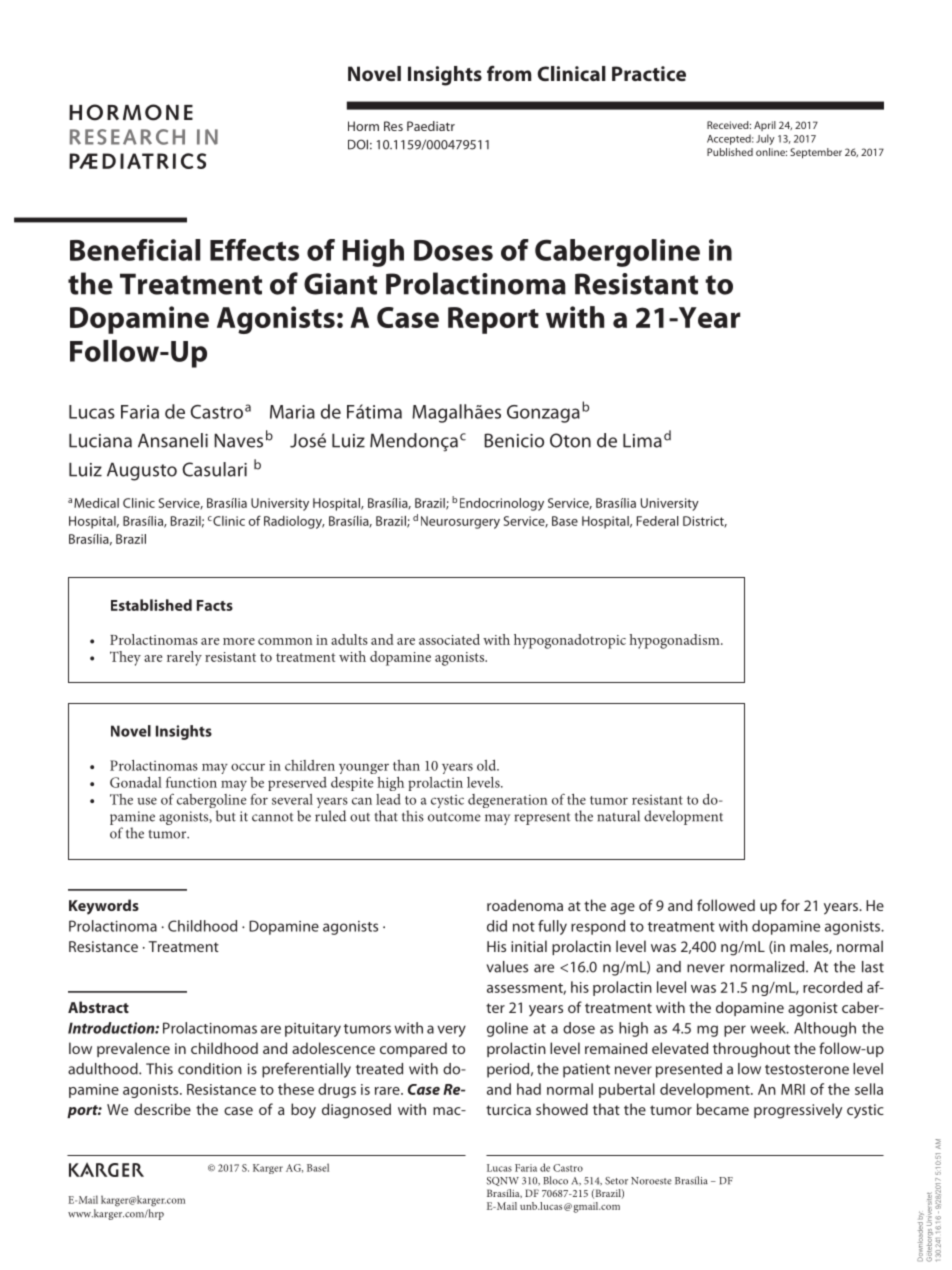 This document has width=952, height=1270. What do you see at coordinates (765, 126) in the document?
I see `April` at bounding box center [765, 126].
